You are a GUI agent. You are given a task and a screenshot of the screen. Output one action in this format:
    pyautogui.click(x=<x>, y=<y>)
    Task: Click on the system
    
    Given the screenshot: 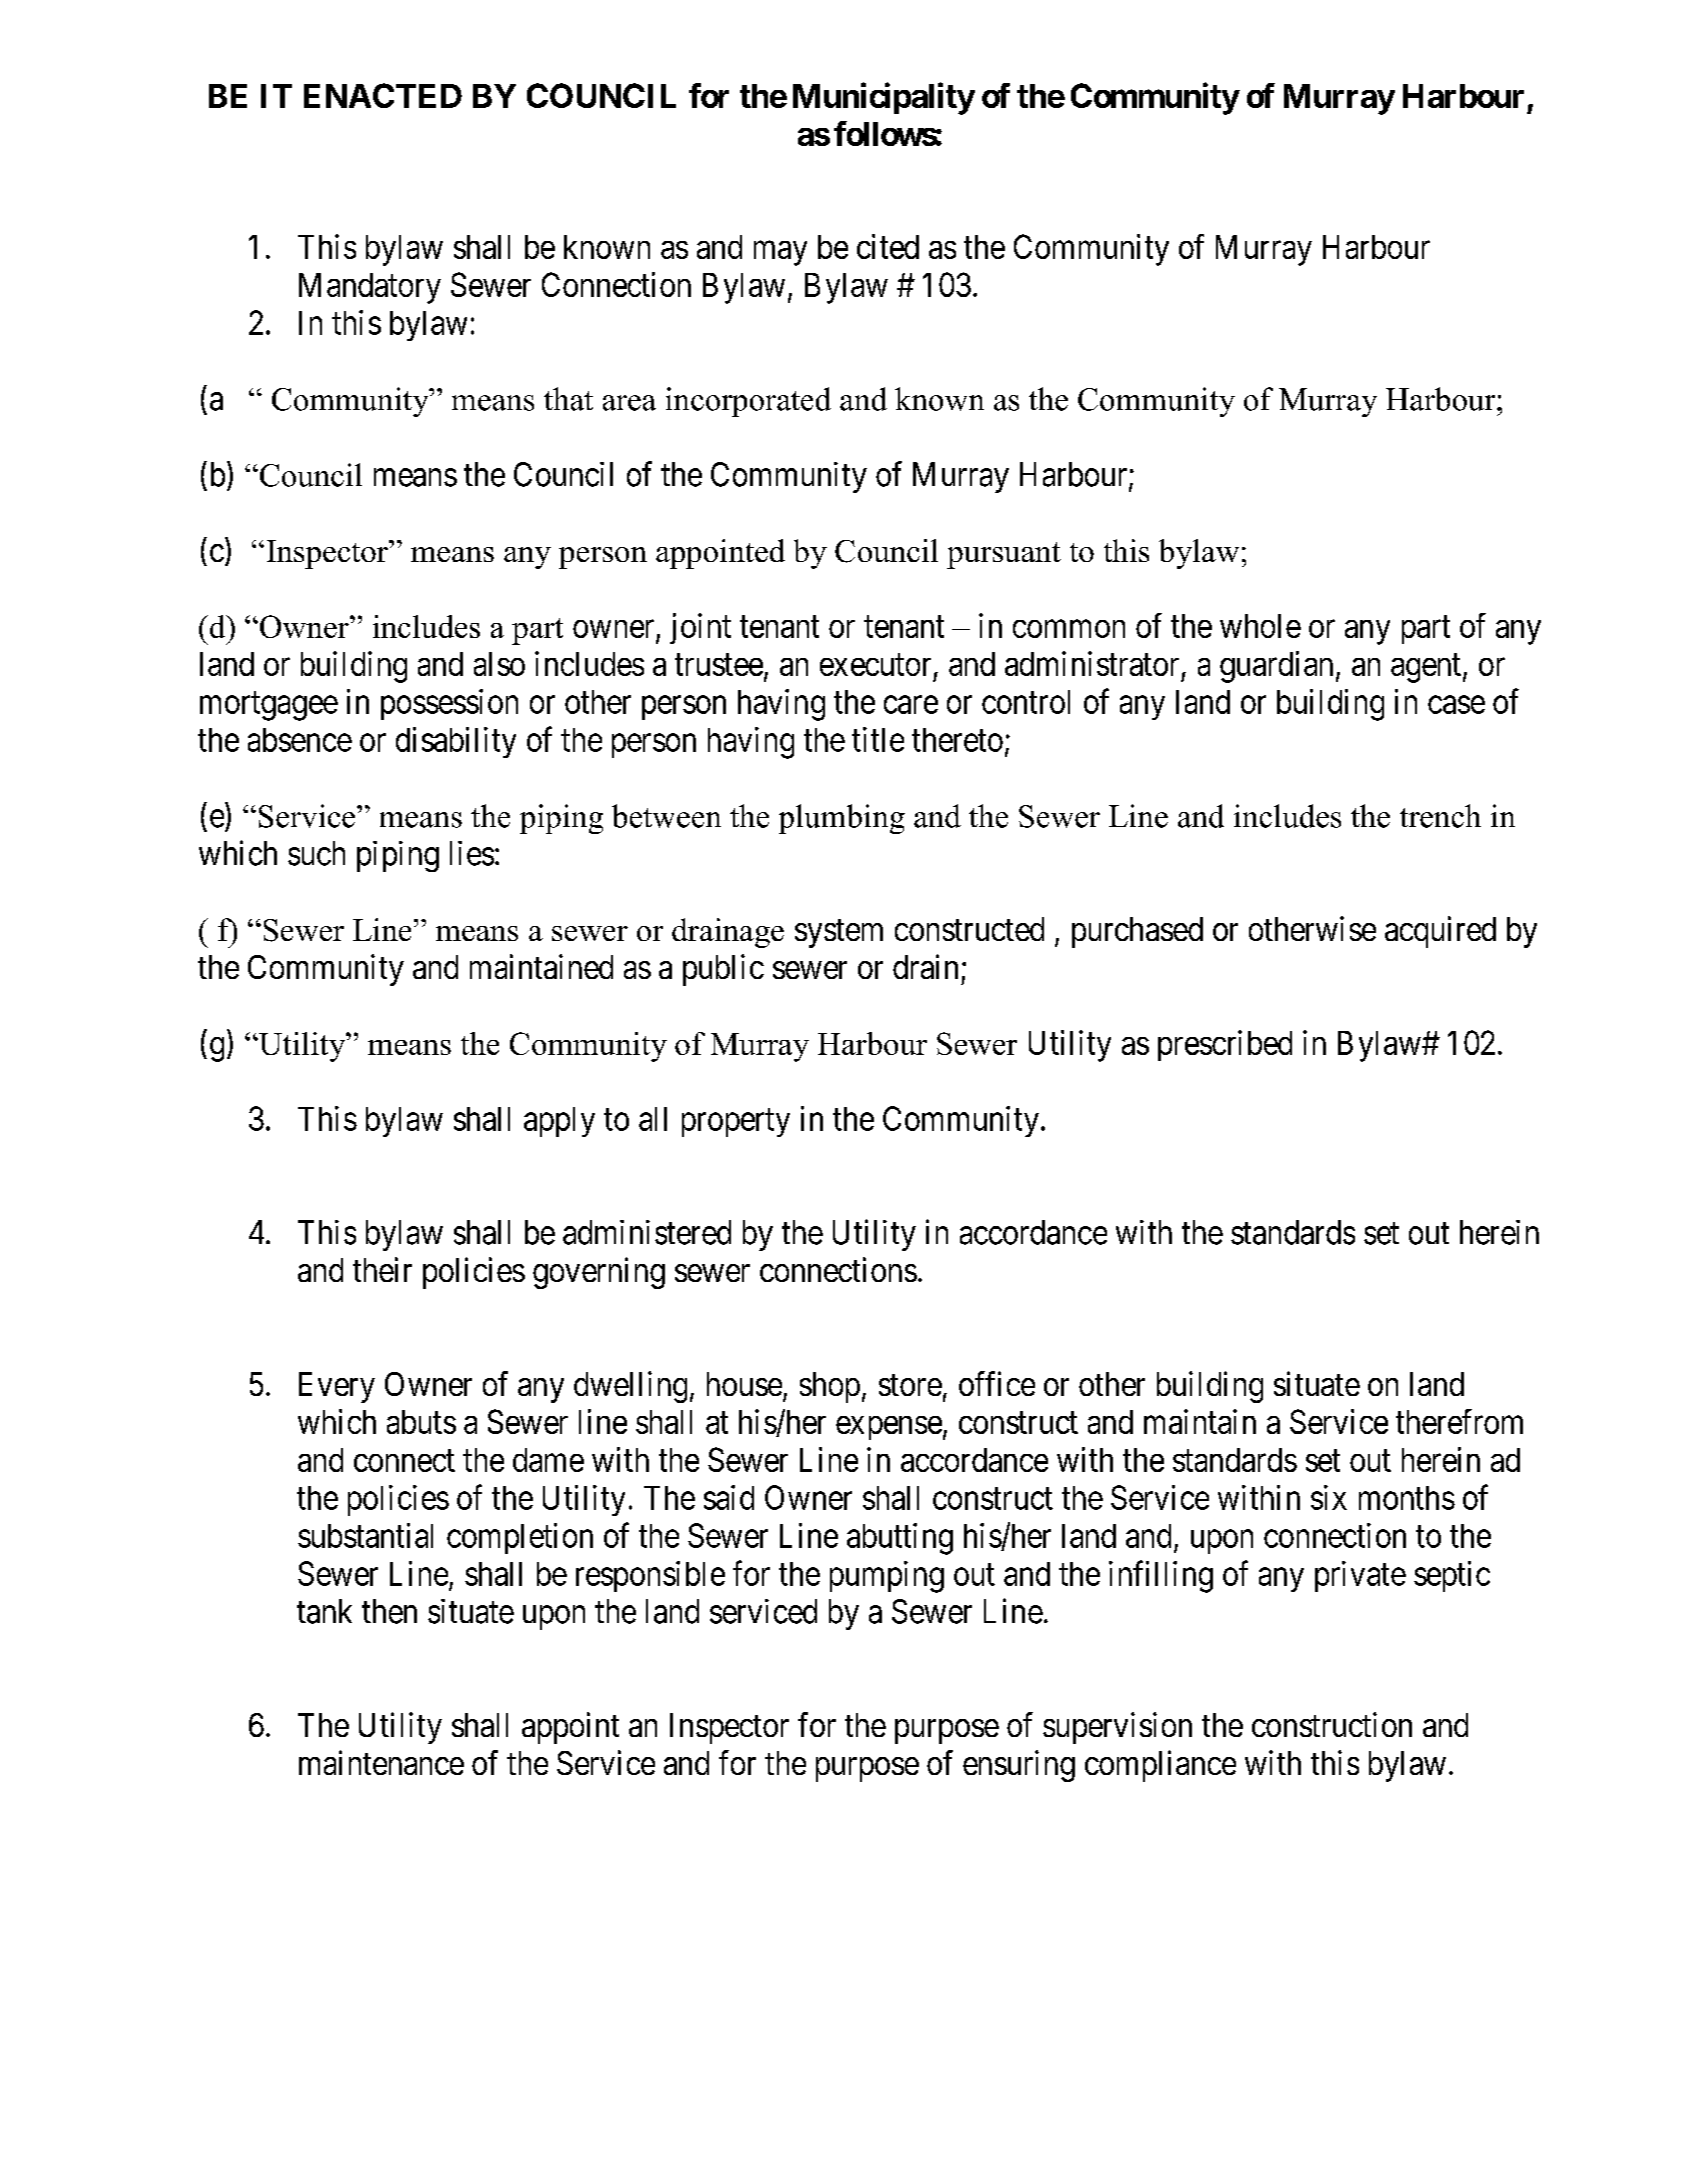 What is the action you would take?
    pyautogui.click(x=839, y=933)
